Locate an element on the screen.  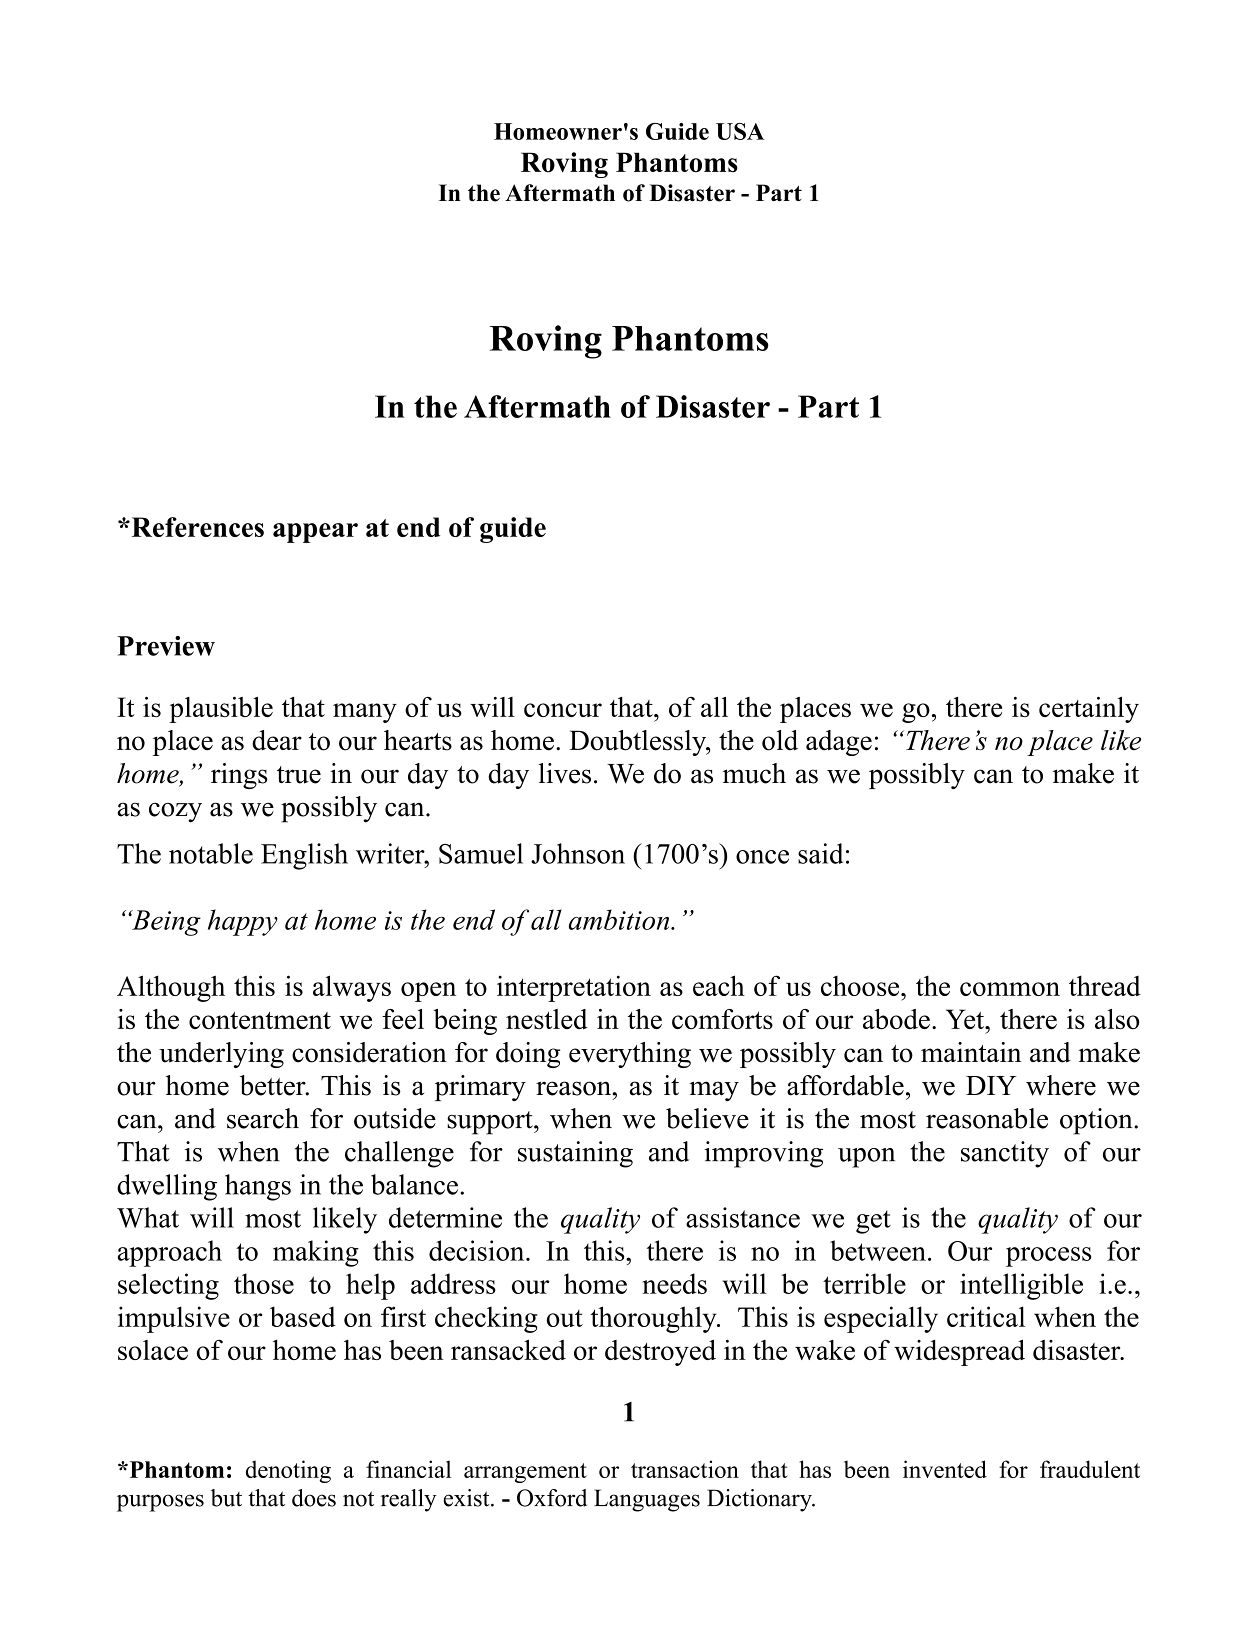
Preview is located at coordinates (166, 646).
